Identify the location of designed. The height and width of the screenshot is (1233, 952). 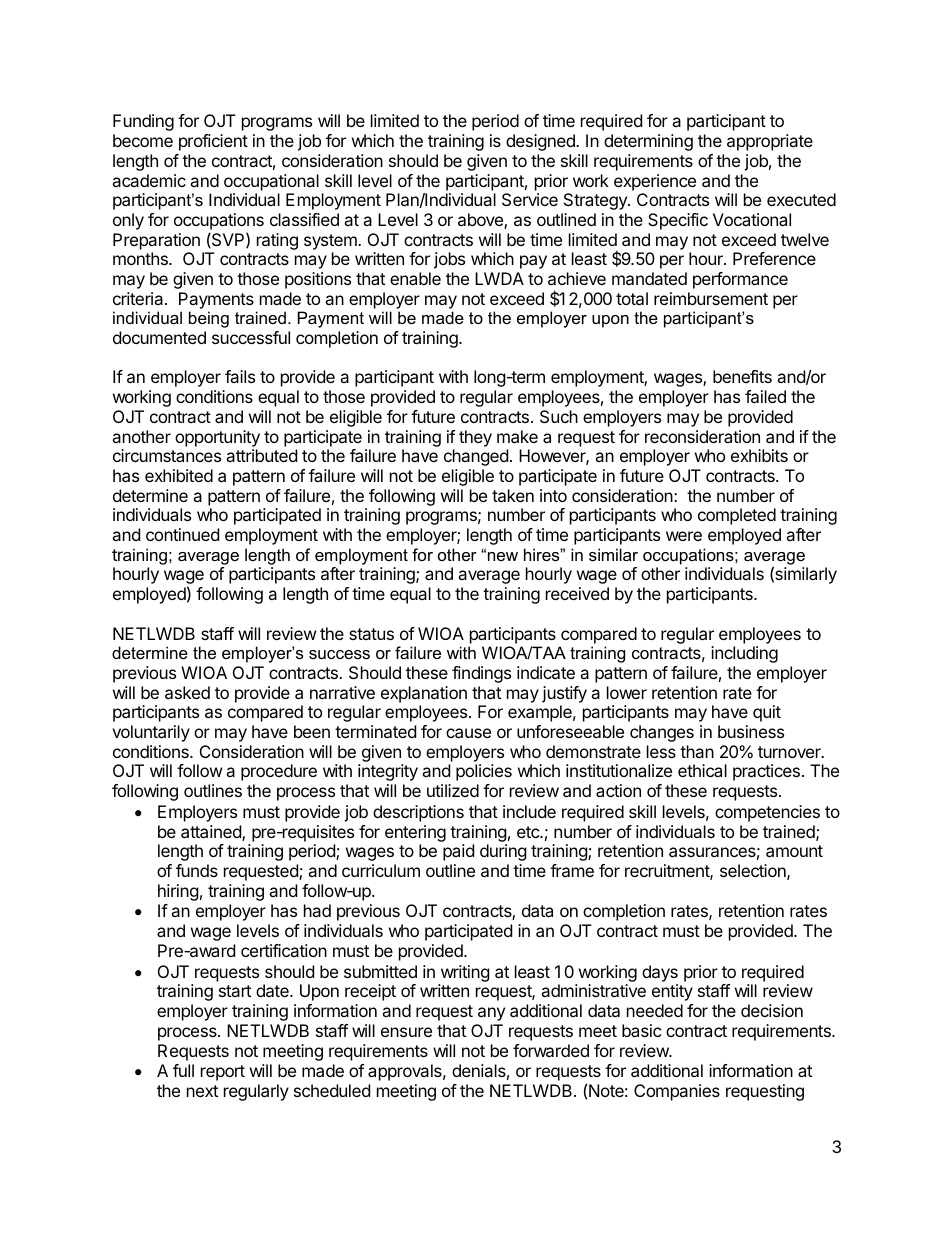
(541, 142).
